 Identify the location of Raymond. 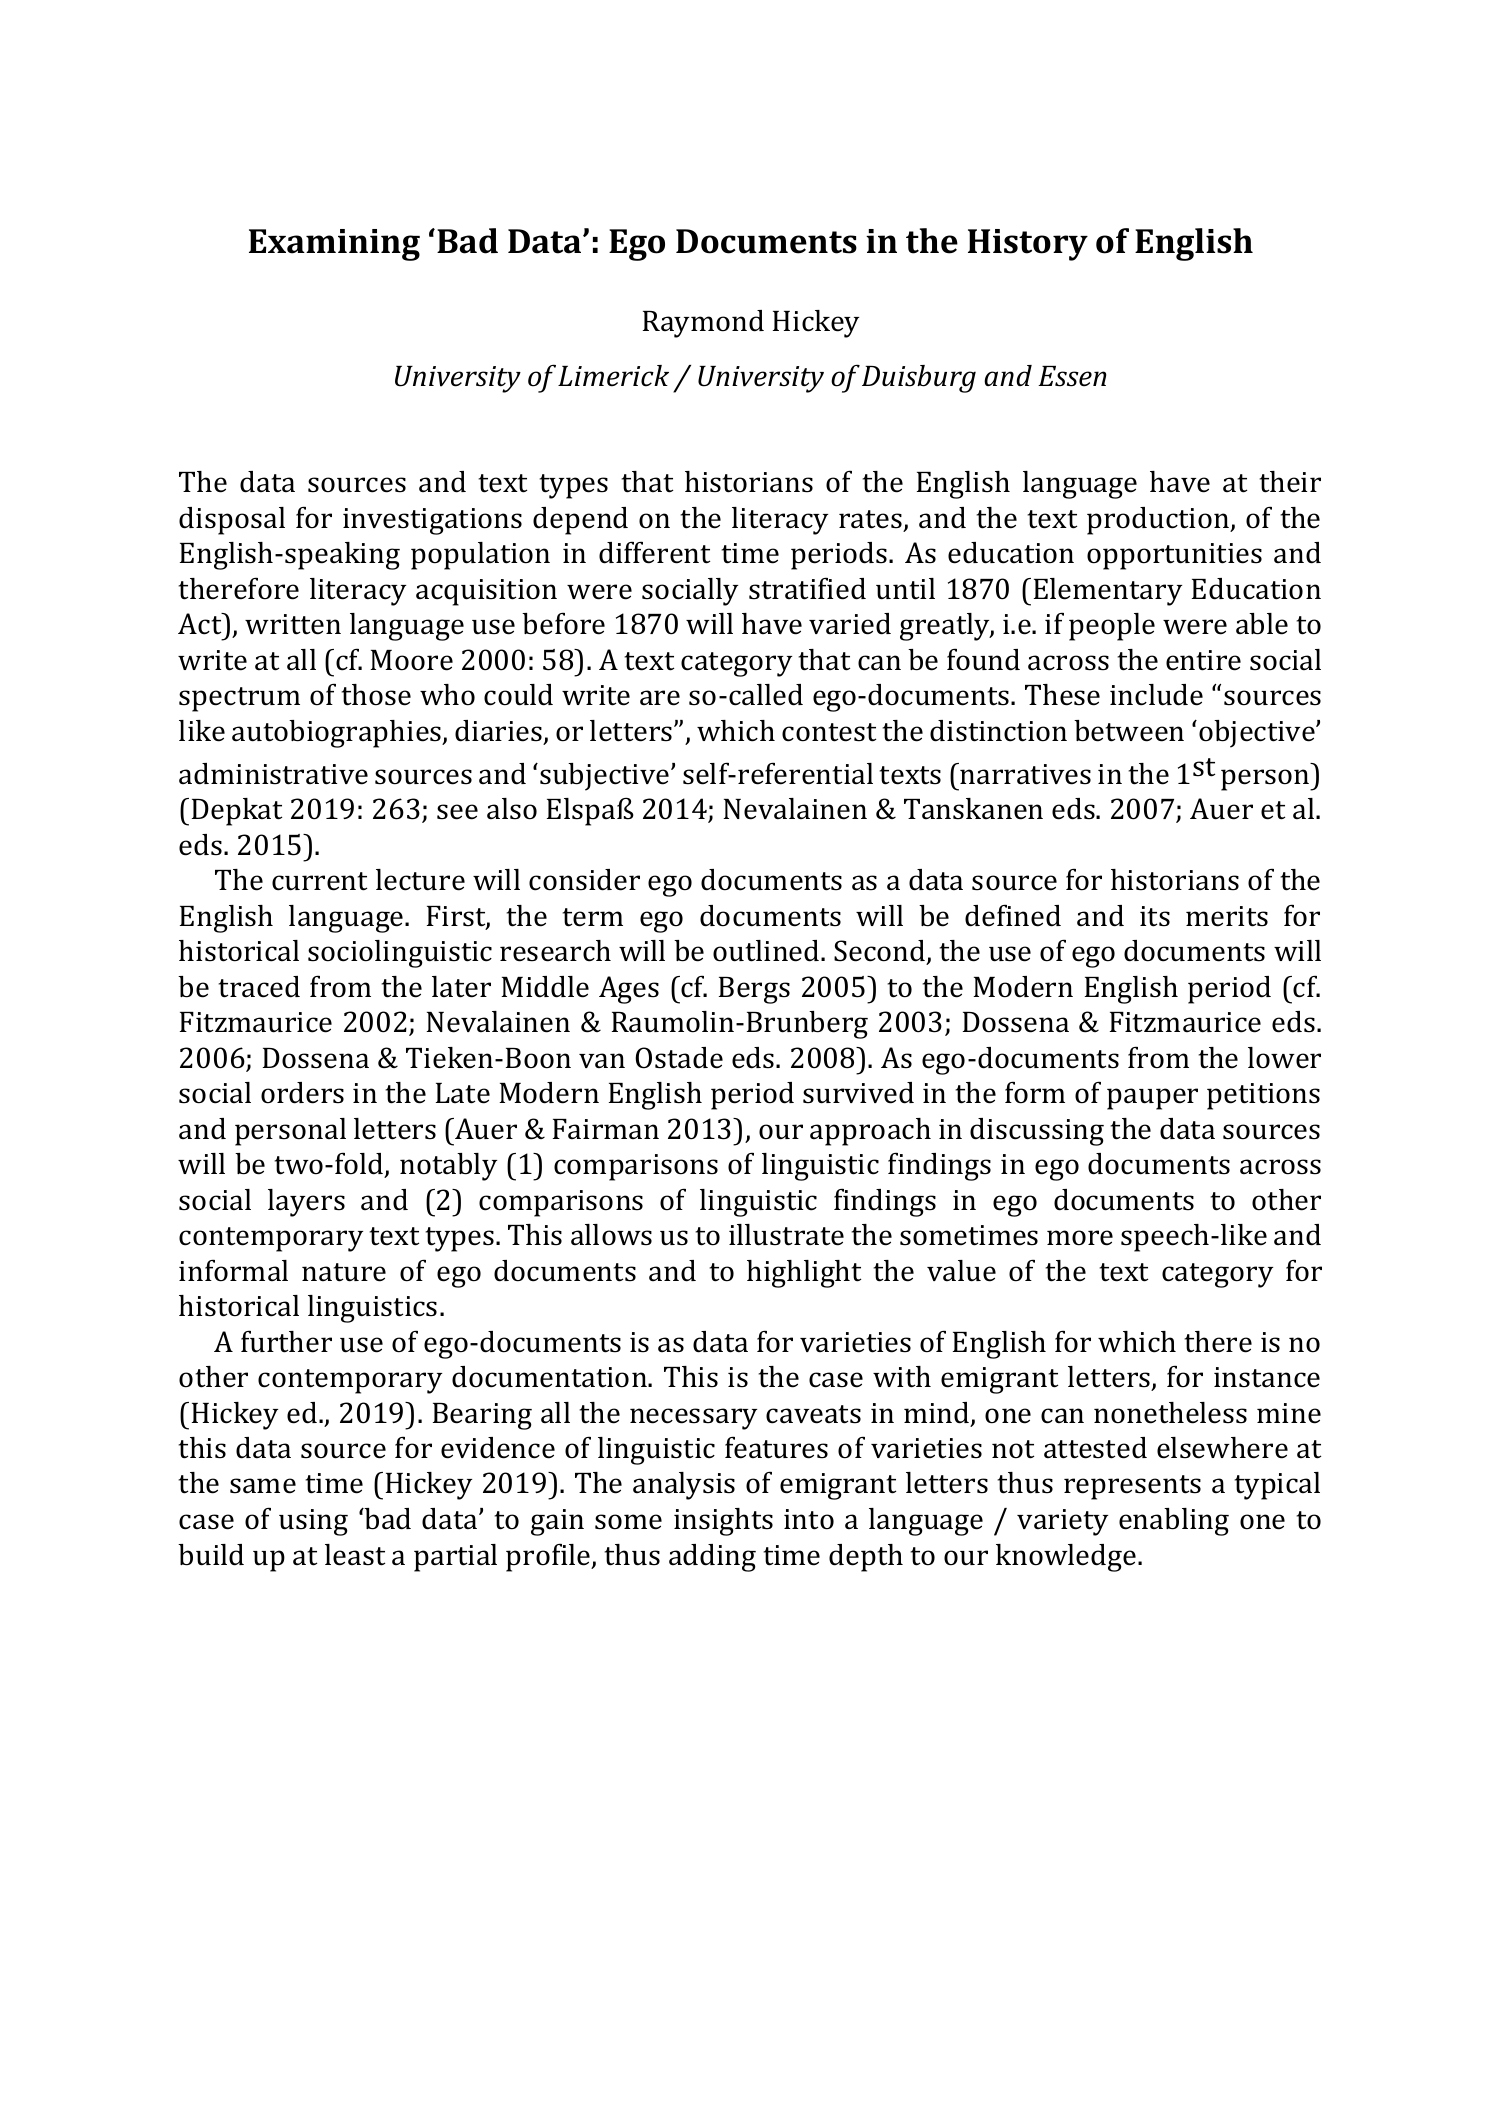
(703, 324).
